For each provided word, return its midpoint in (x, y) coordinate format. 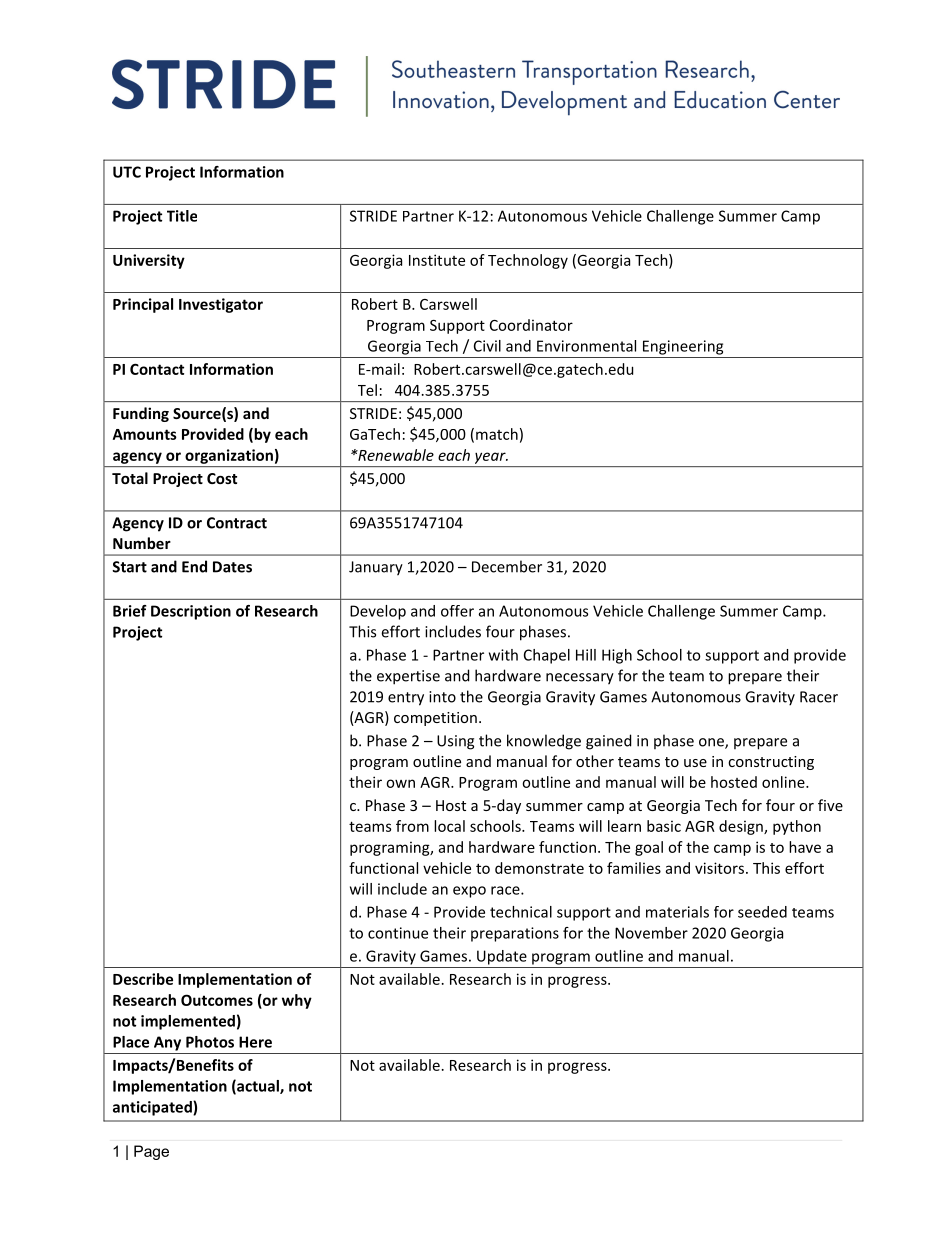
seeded (762, 912)
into (442, 697)
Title (182, 216)
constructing (771, 763)
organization (229, 456)
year (491, 458)
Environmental (586, 346)
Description (191, 612)
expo (469, 892)
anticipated (153, 1108)
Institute (437, 260)
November (651, 933)
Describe (143, 979)
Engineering (683, 347)
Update (502, 957)
